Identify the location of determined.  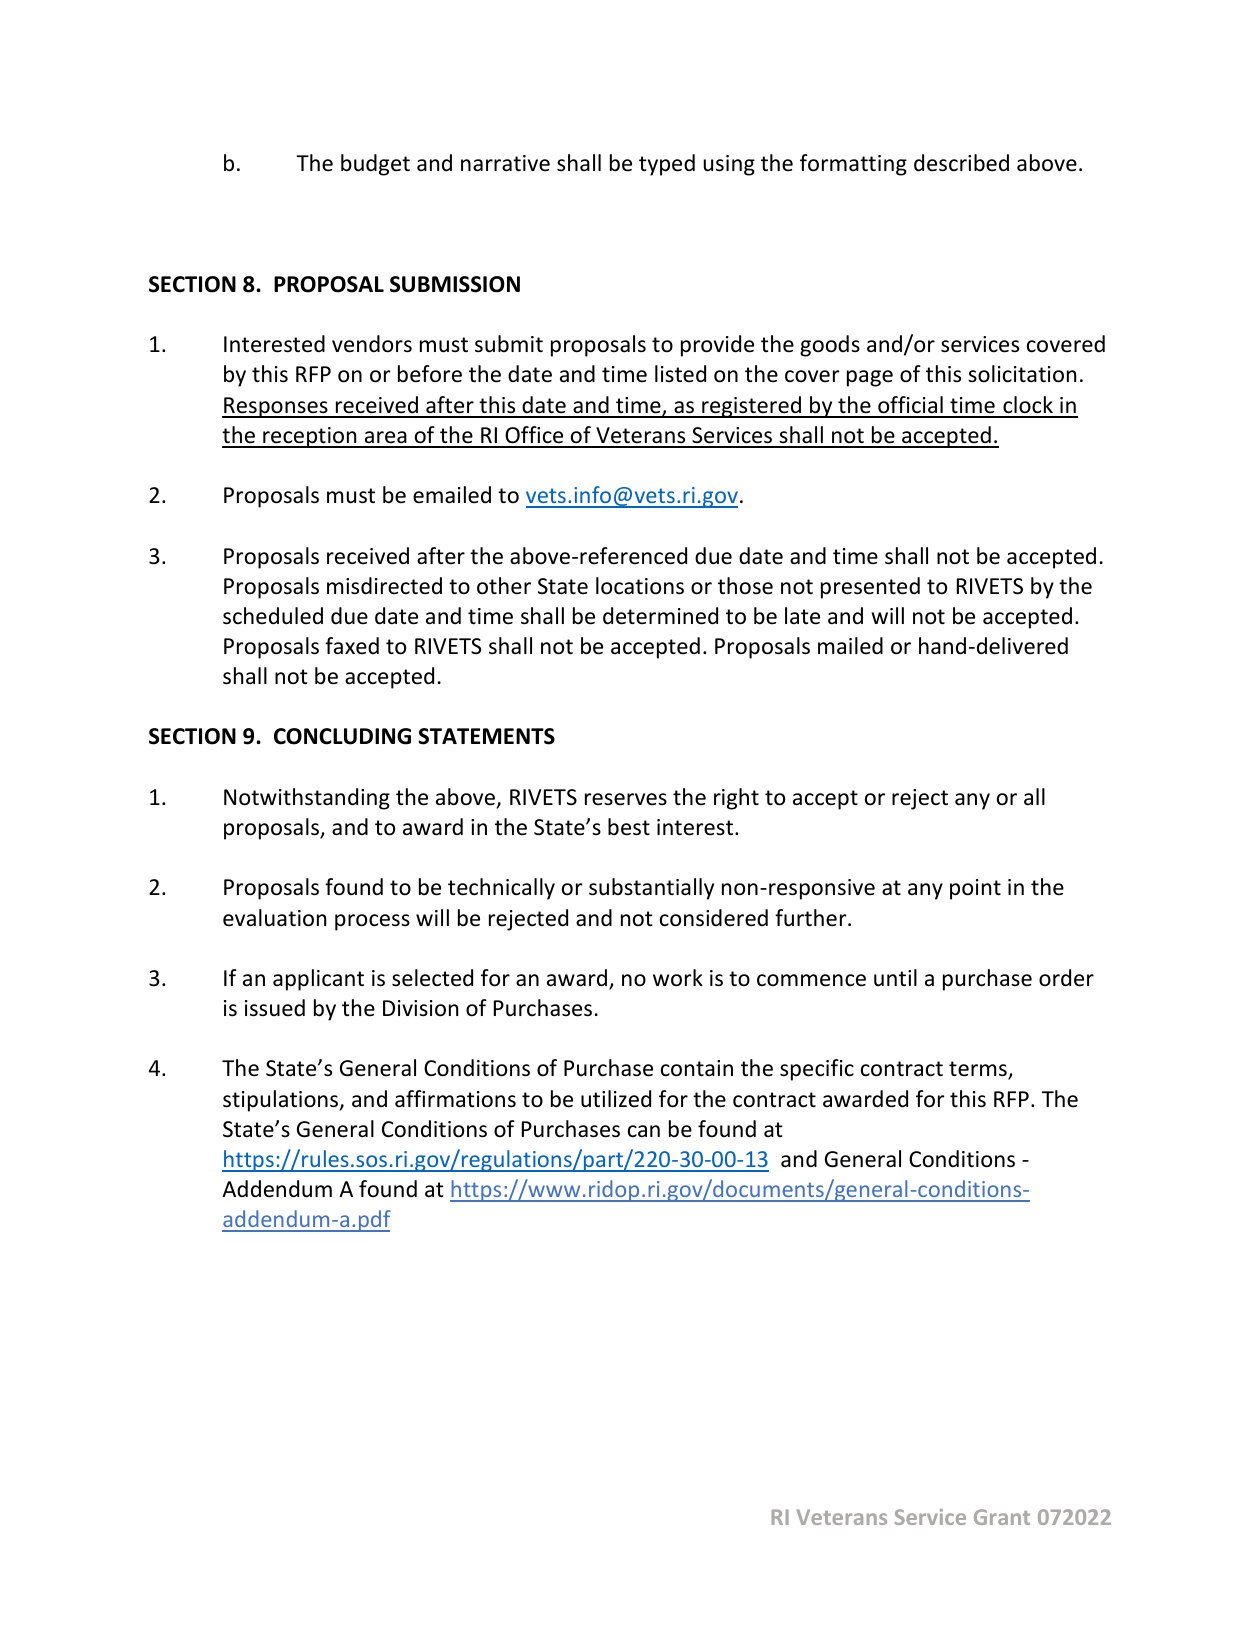
(660, 616).
